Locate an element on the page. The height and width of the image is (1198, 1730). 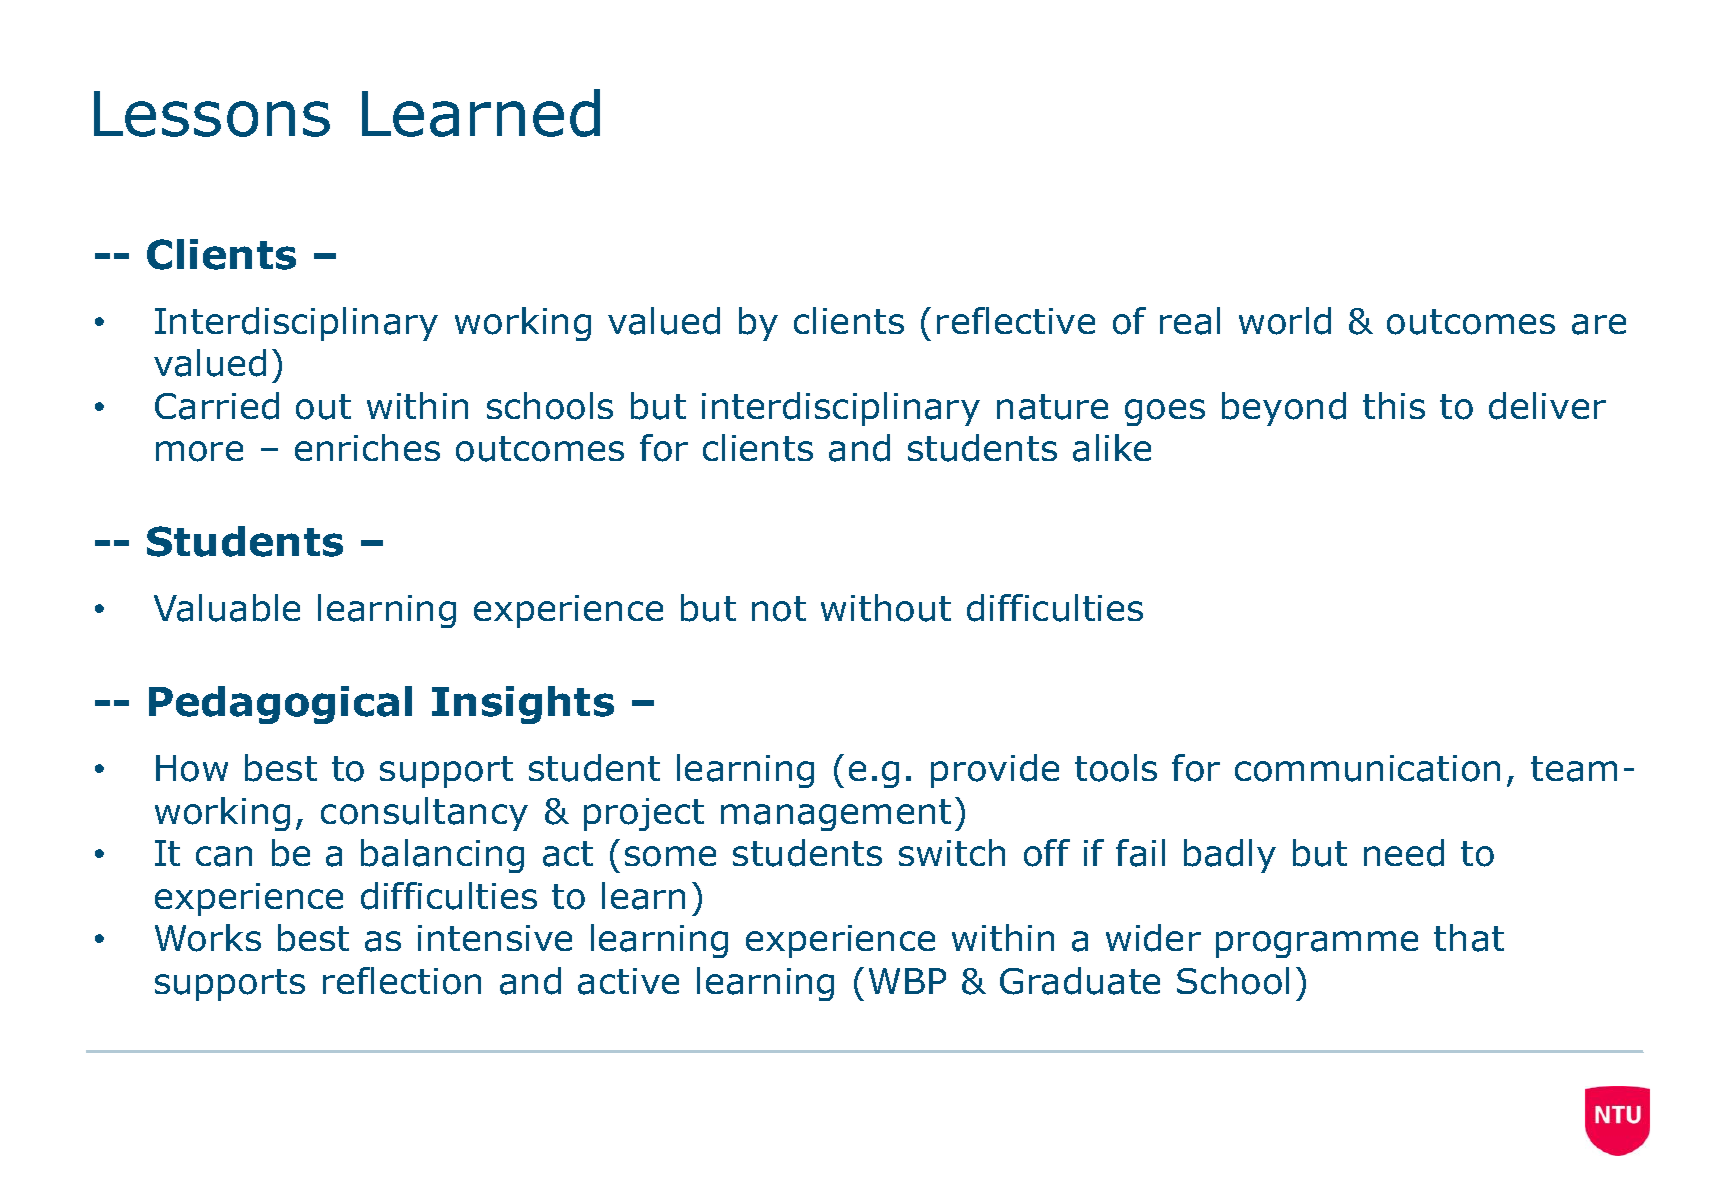
Pedagogical is located at coordinates (280, 705).
